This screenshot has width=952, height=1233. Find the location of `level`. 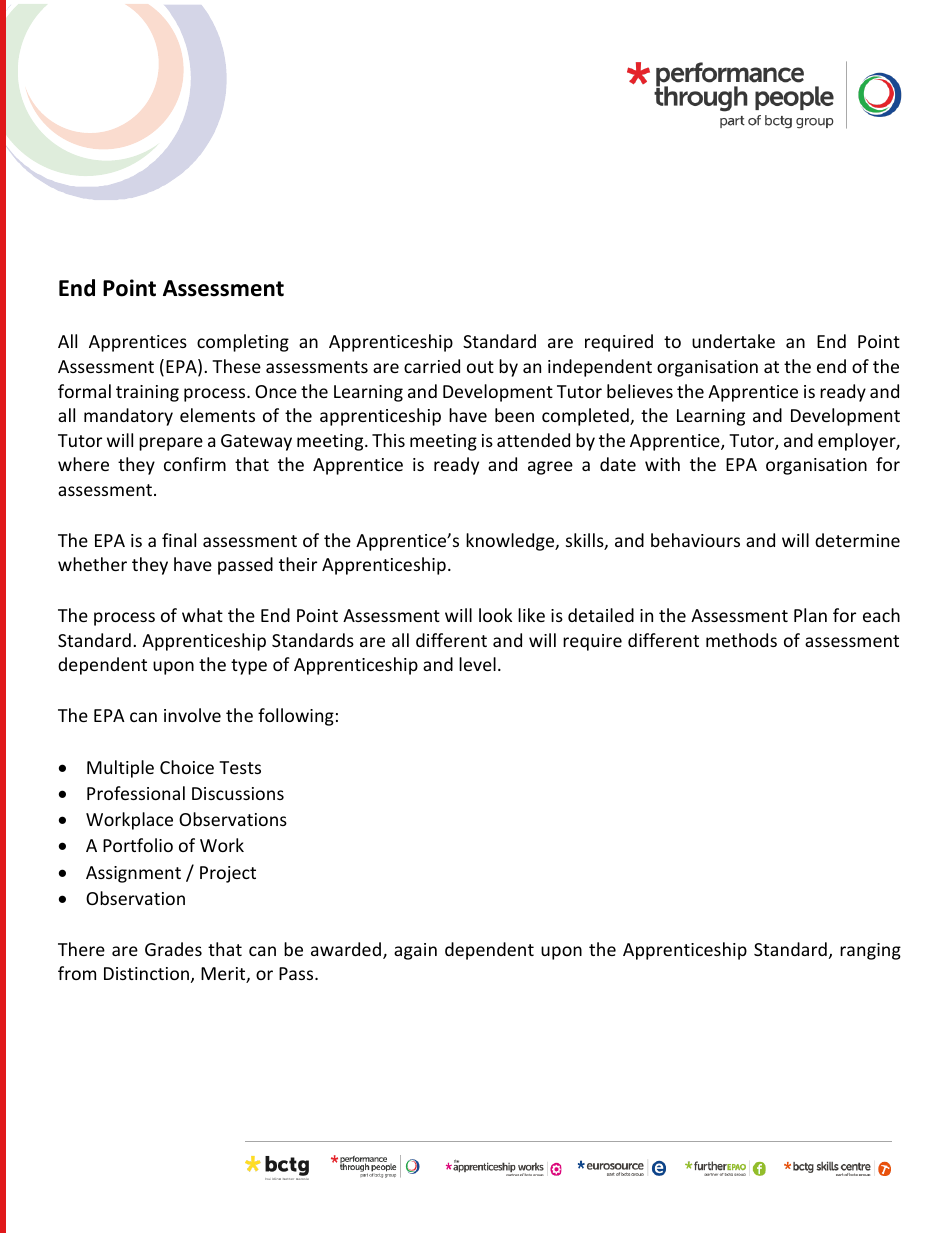

level is located at coordinates (477, 664).
